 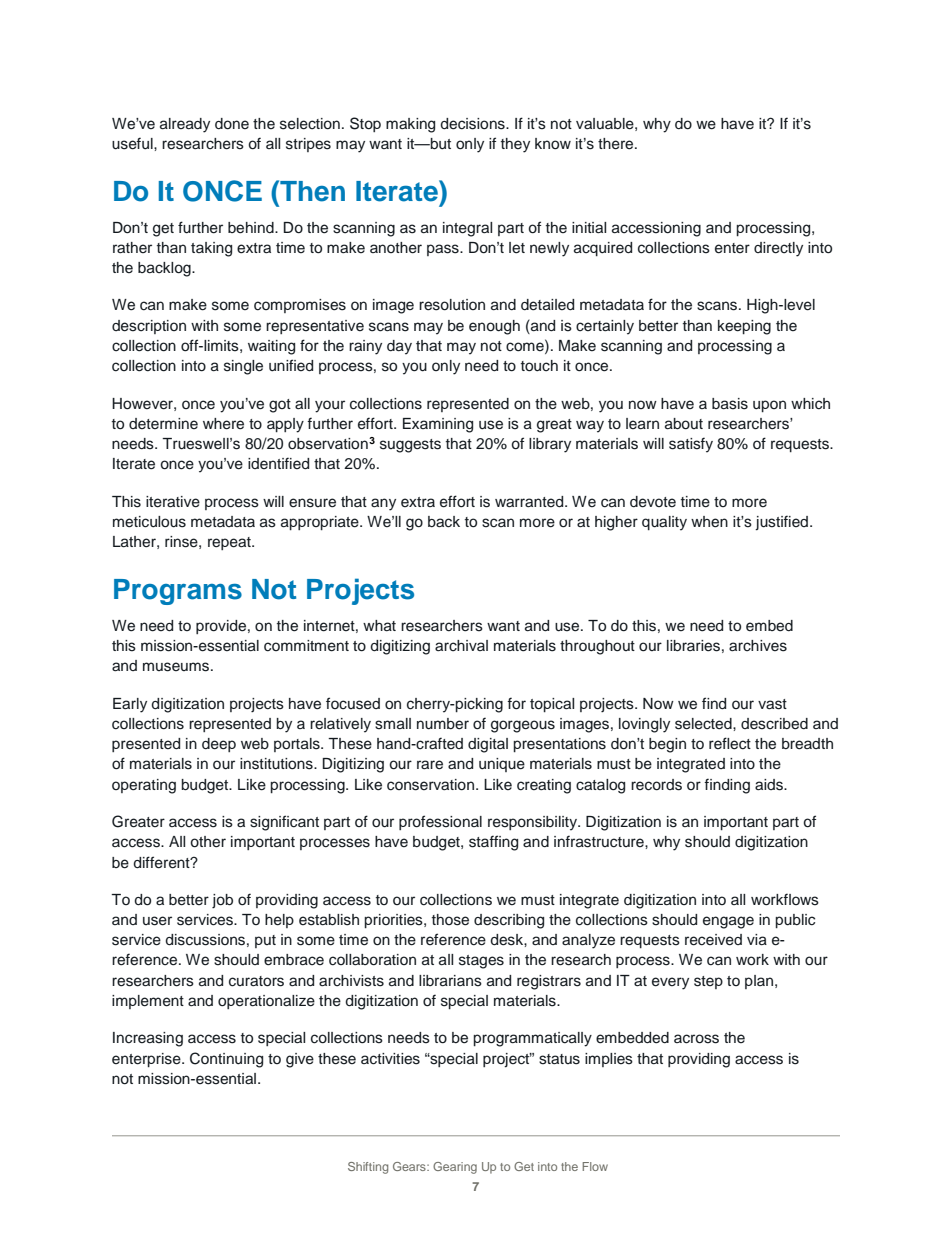 I want to click on Programs, so click(x=178, y=592).
